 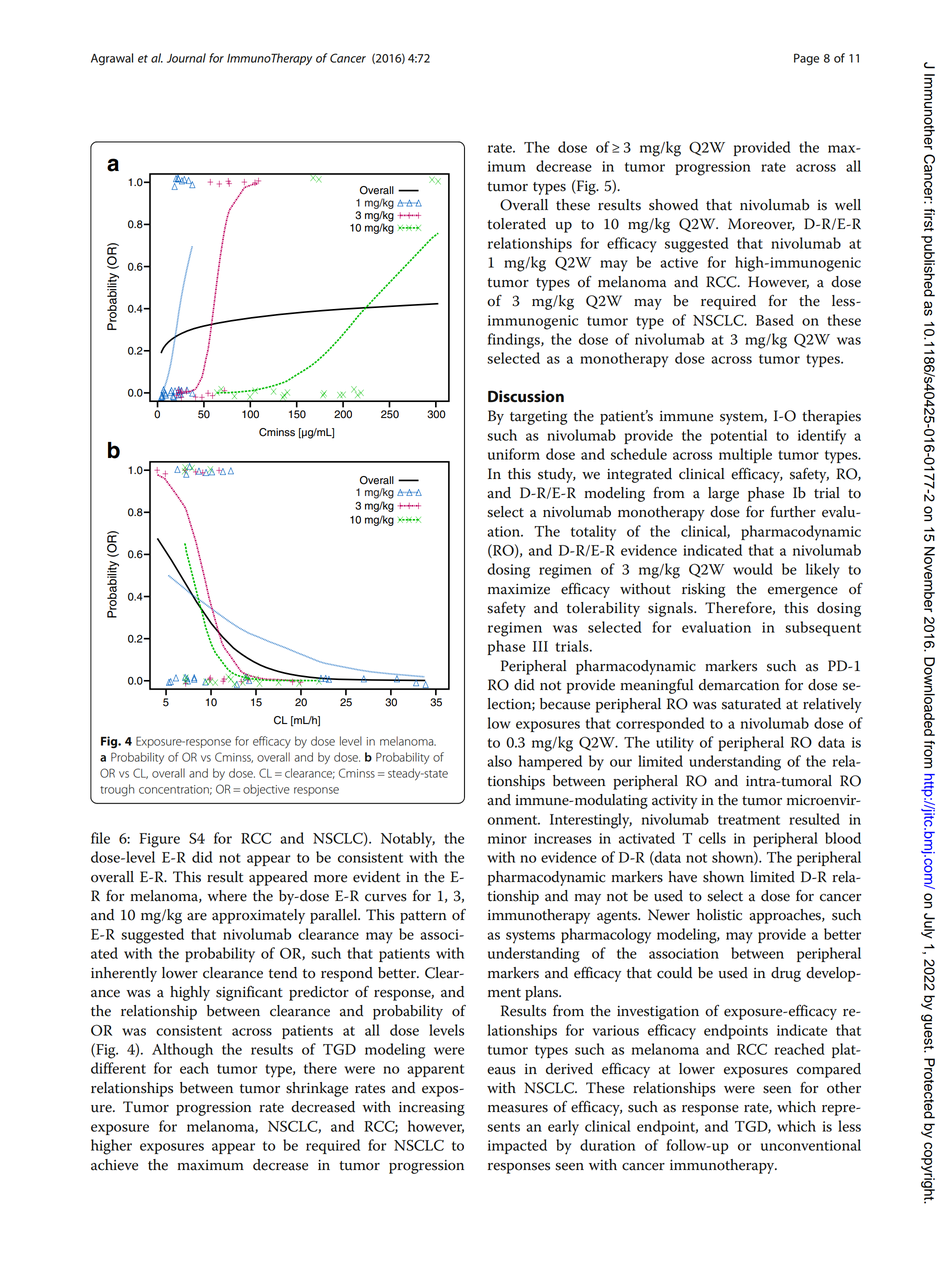 I want to click on findings, so click(x=515, y=341).
